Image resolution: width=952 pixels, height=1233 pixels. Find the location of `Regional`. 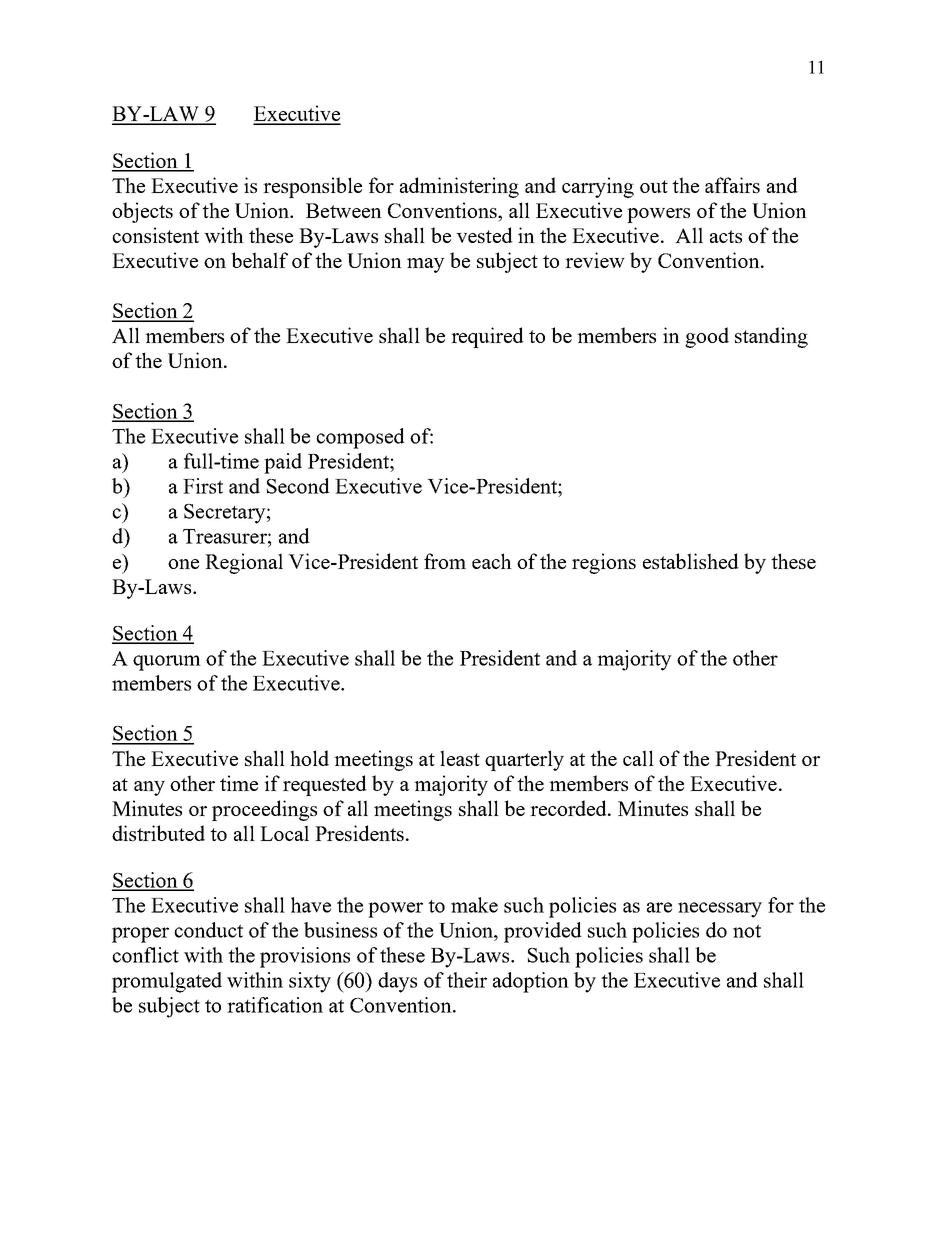

Regional is located at coordinates (244, 563).
